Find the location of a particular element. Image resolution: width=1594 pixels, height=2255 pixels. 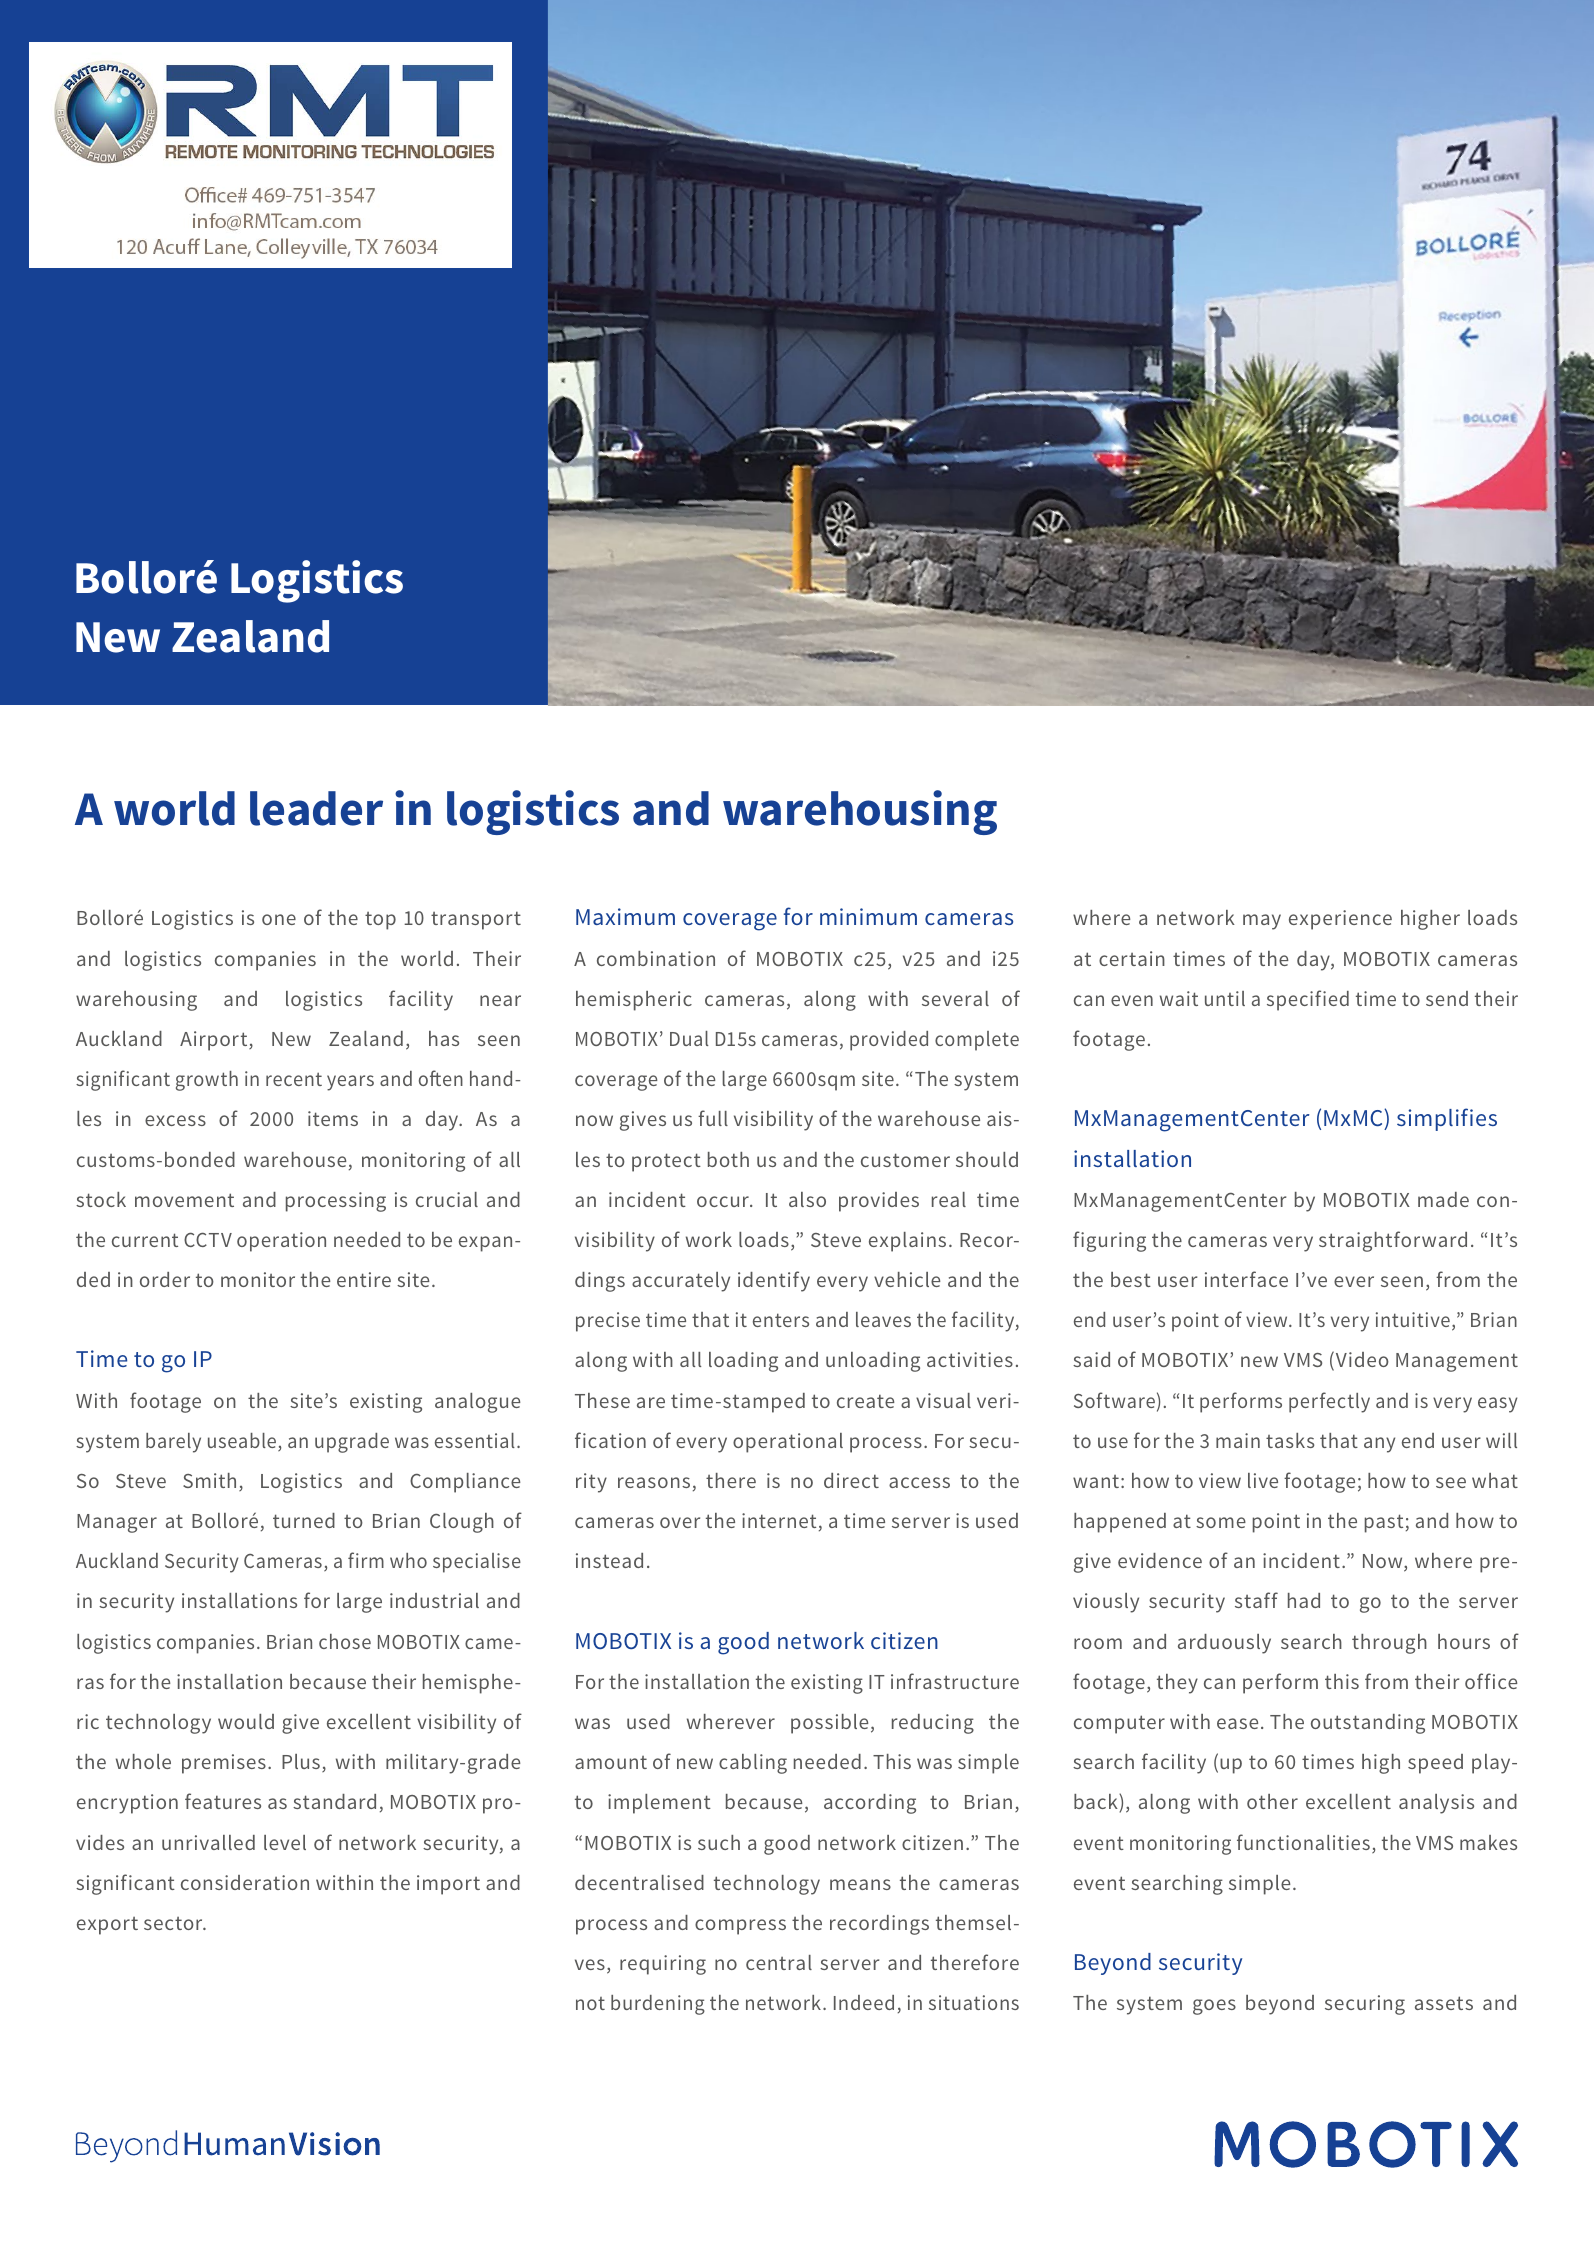

create is located at coordinates (866, 1401).
